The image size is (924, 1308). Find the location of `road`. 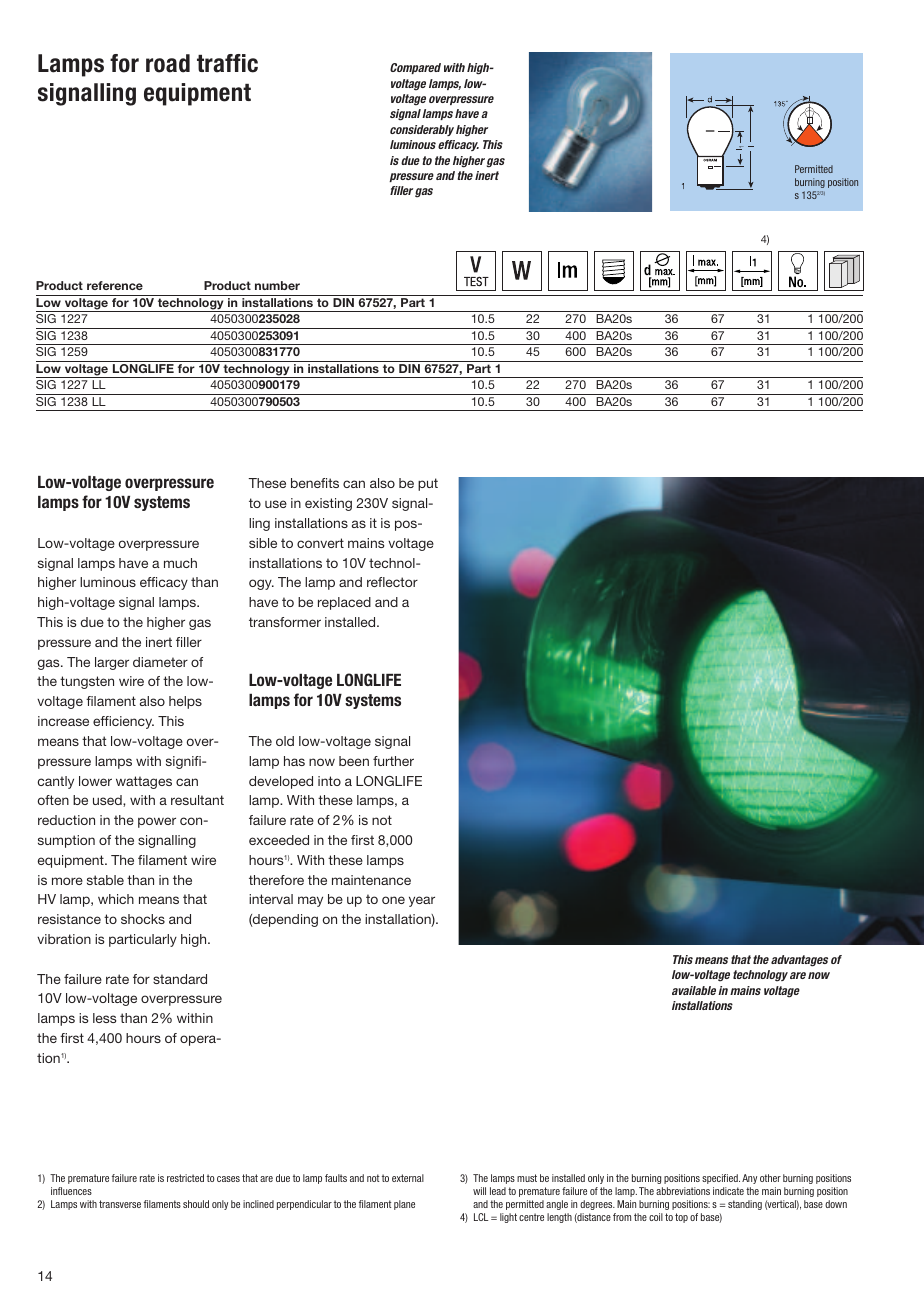

road is located at coordinates (168, 63).
